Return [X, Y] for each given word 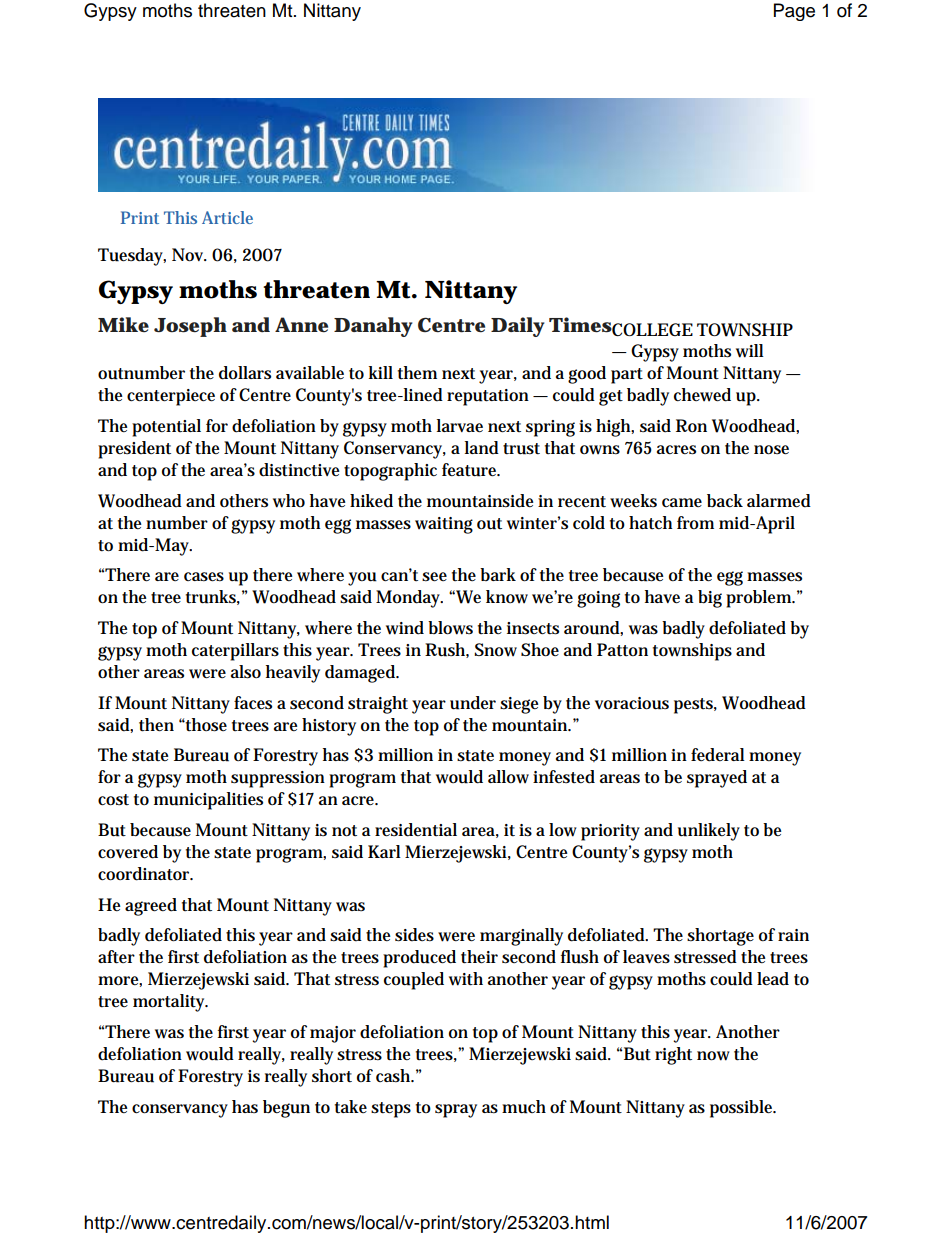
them [417, 372]
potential [166, 428]
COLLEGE [652, 329]
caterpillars [235, 652]
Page [794, 12]
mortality [170, 1003]
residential [416, 830]
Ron [691, 425]
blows [450, 628]
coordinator [145, 874]
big [710, 599]
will [750, 351]
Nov [189, 255]
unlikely [709, 832]
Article [227, 217]
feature [471, 470]
